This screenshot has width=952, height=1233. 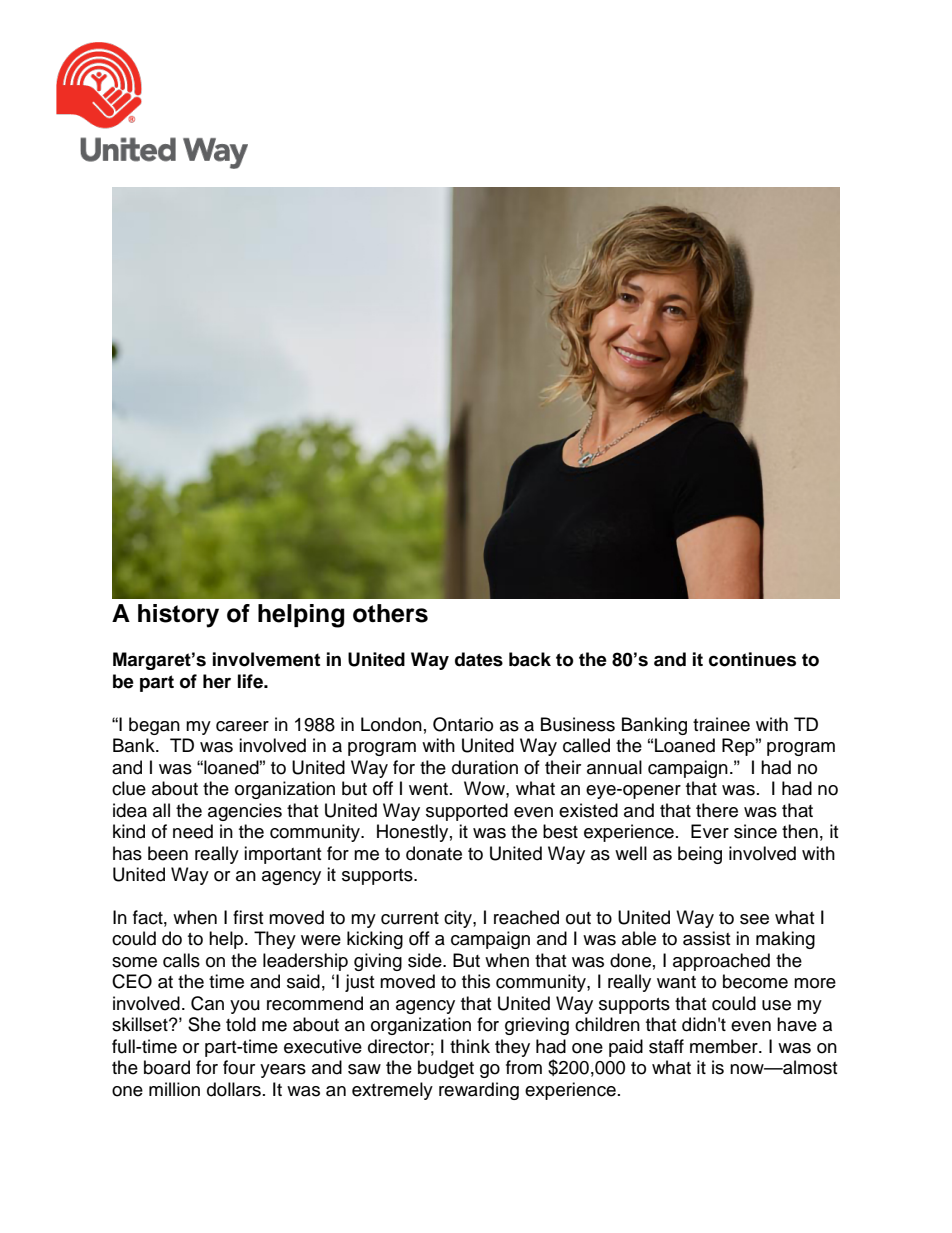 What do you see at coordinates (426, 960) in the screenshot?
I see `side` at bounding box center [426, 960].
